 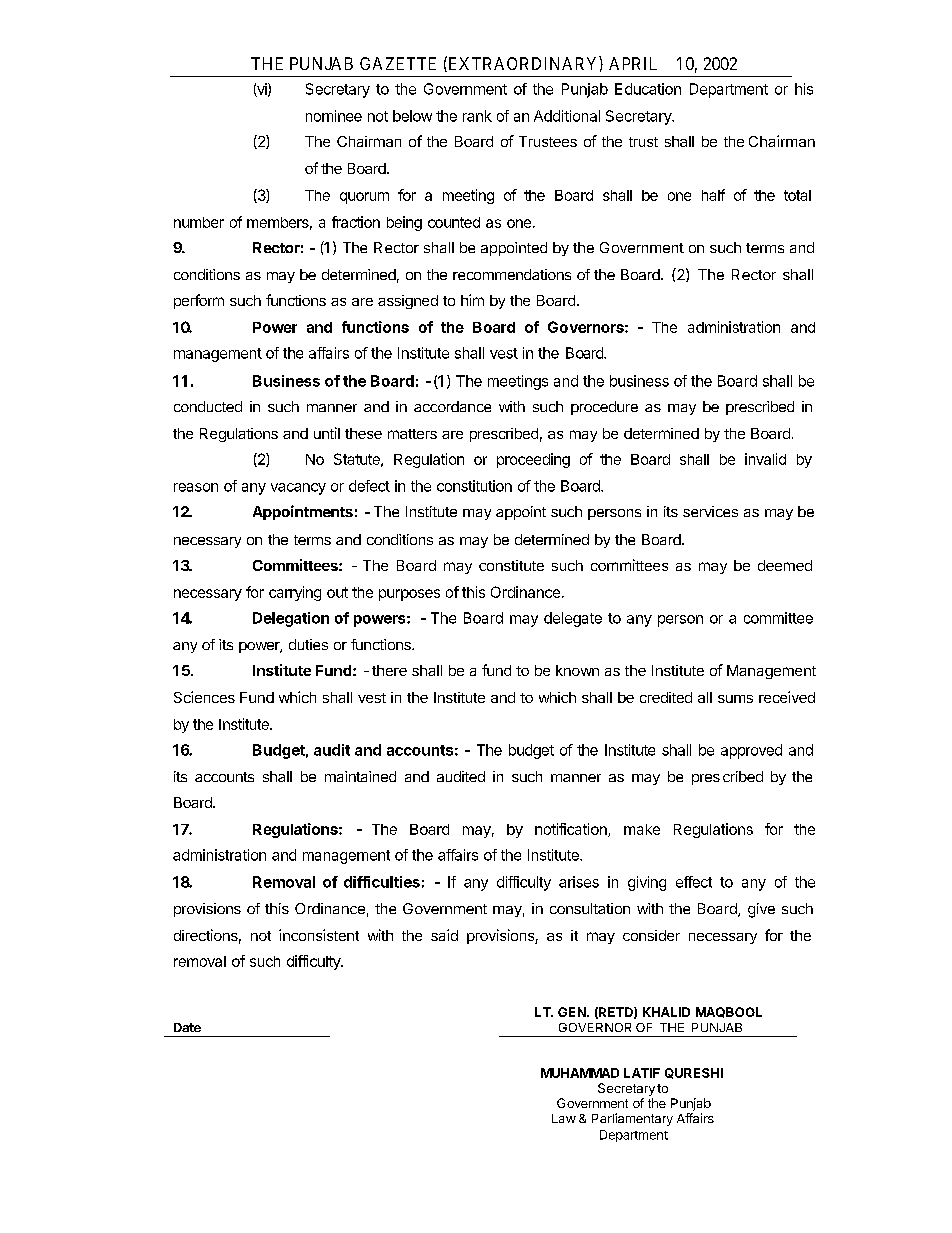 I want to click on Sciences, so click(x=204, y=697).
